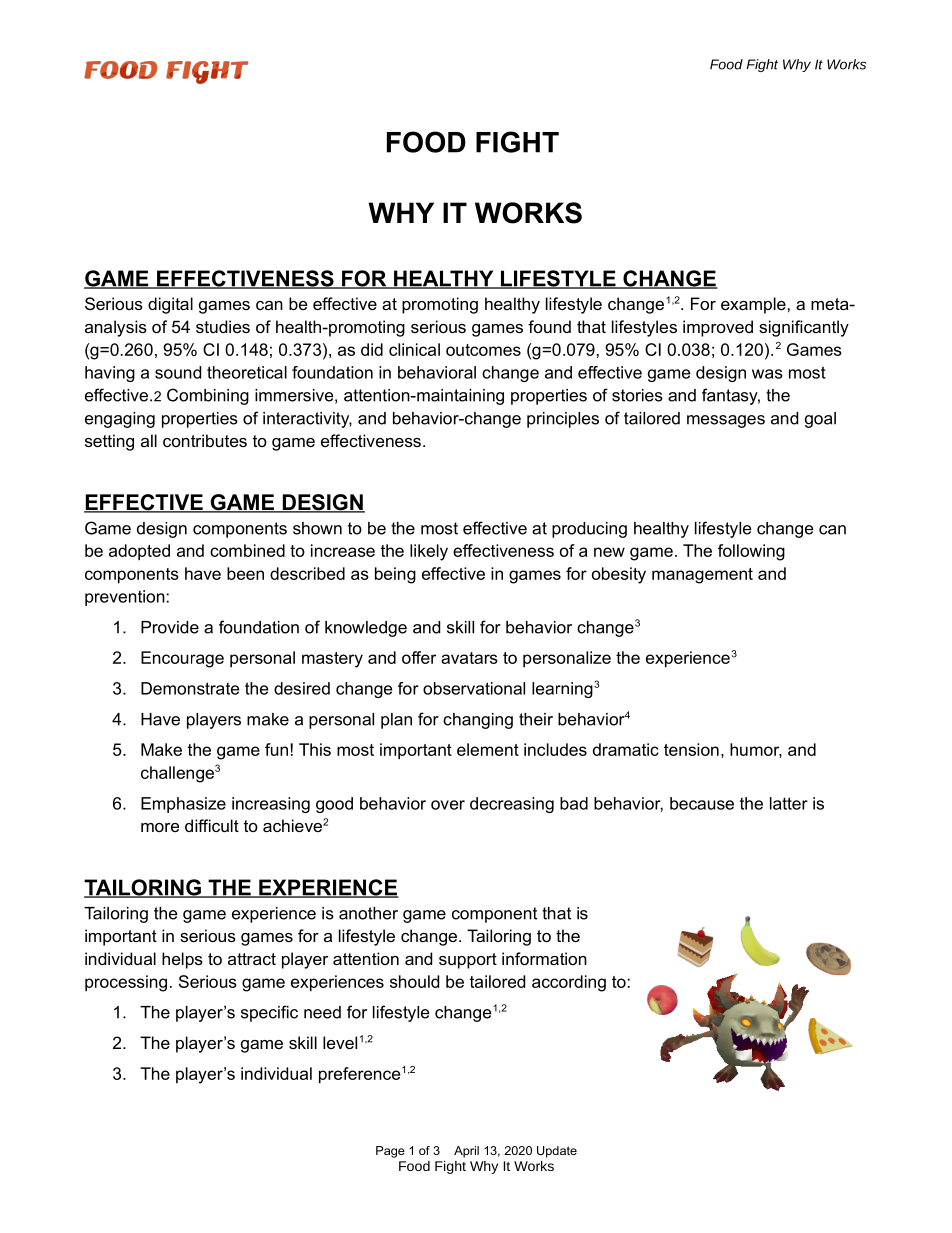  What do you see at coordinates (466, 1152) in the screenshot?
I see `April` at bounding box center [466, 1152].
